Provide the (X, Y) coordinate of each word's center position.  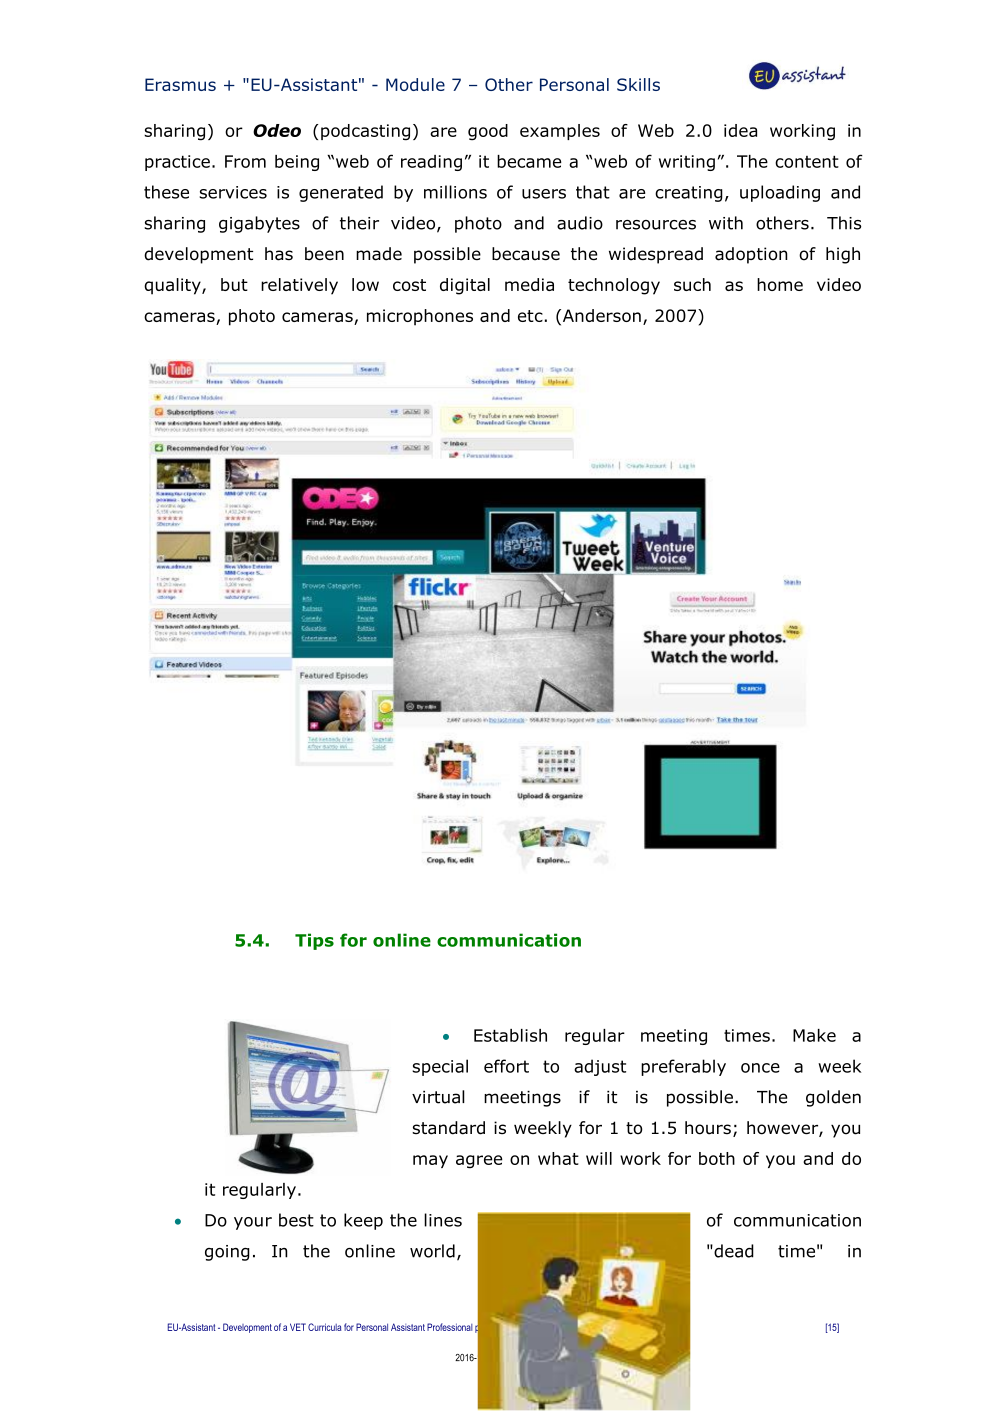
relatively (299, 286)
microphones (420, 317)
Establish (510, 1035)
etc (530, 316)
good (488, 132)
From (245, 161)
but (234, 284)
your (253, 1223)
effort (506, 1066)
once (760, 1068)
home (780, 284)
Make (814, 1035)
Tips (314, 941)
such (692, 284)
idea (740, 130)
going (227, 1253)
